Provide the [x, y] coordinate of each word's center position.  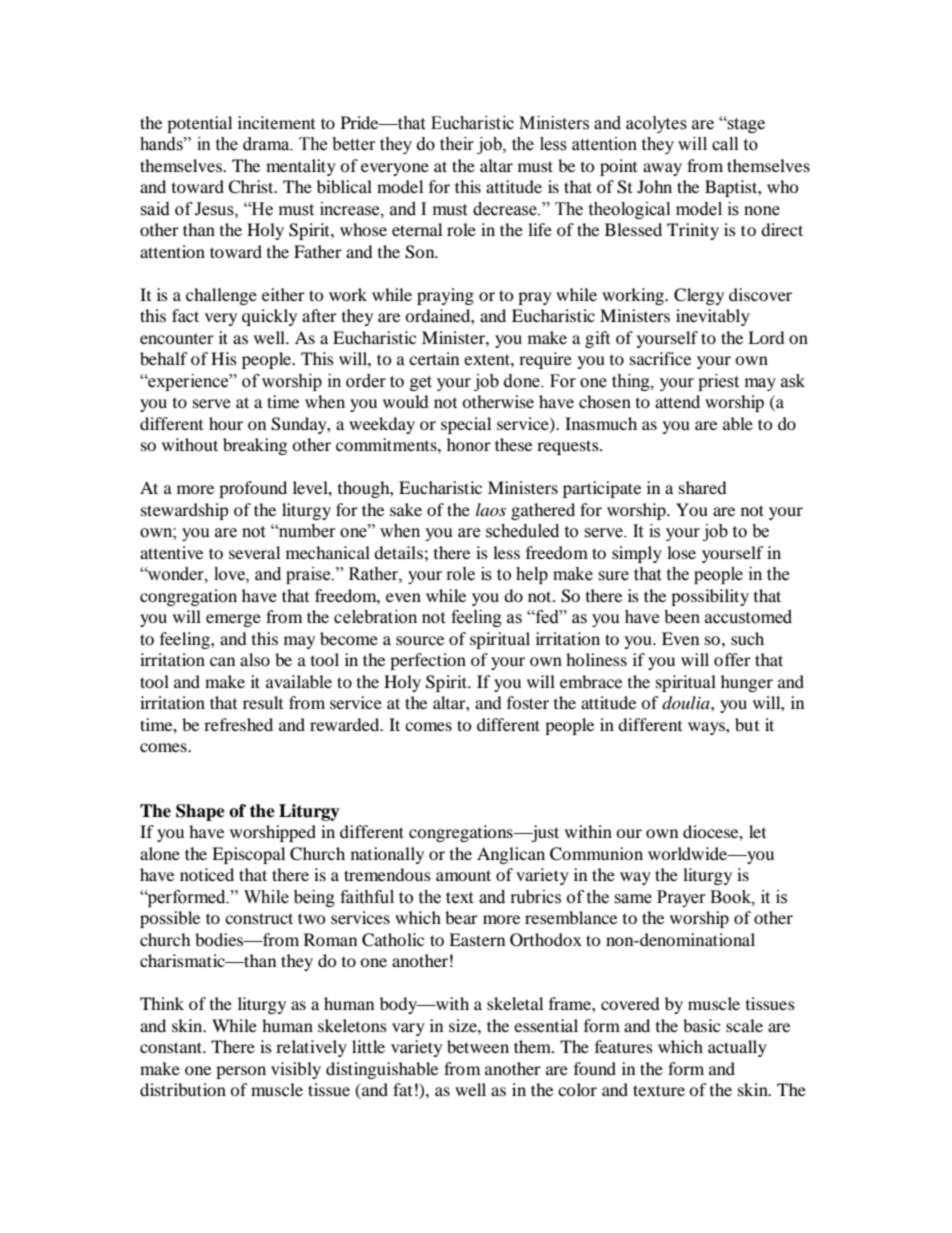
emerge [233, 620]
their [457, 144]
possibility [710, 597]
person [241, 1072]
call [725, 144]
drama [267, 144]
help [532, 575]
